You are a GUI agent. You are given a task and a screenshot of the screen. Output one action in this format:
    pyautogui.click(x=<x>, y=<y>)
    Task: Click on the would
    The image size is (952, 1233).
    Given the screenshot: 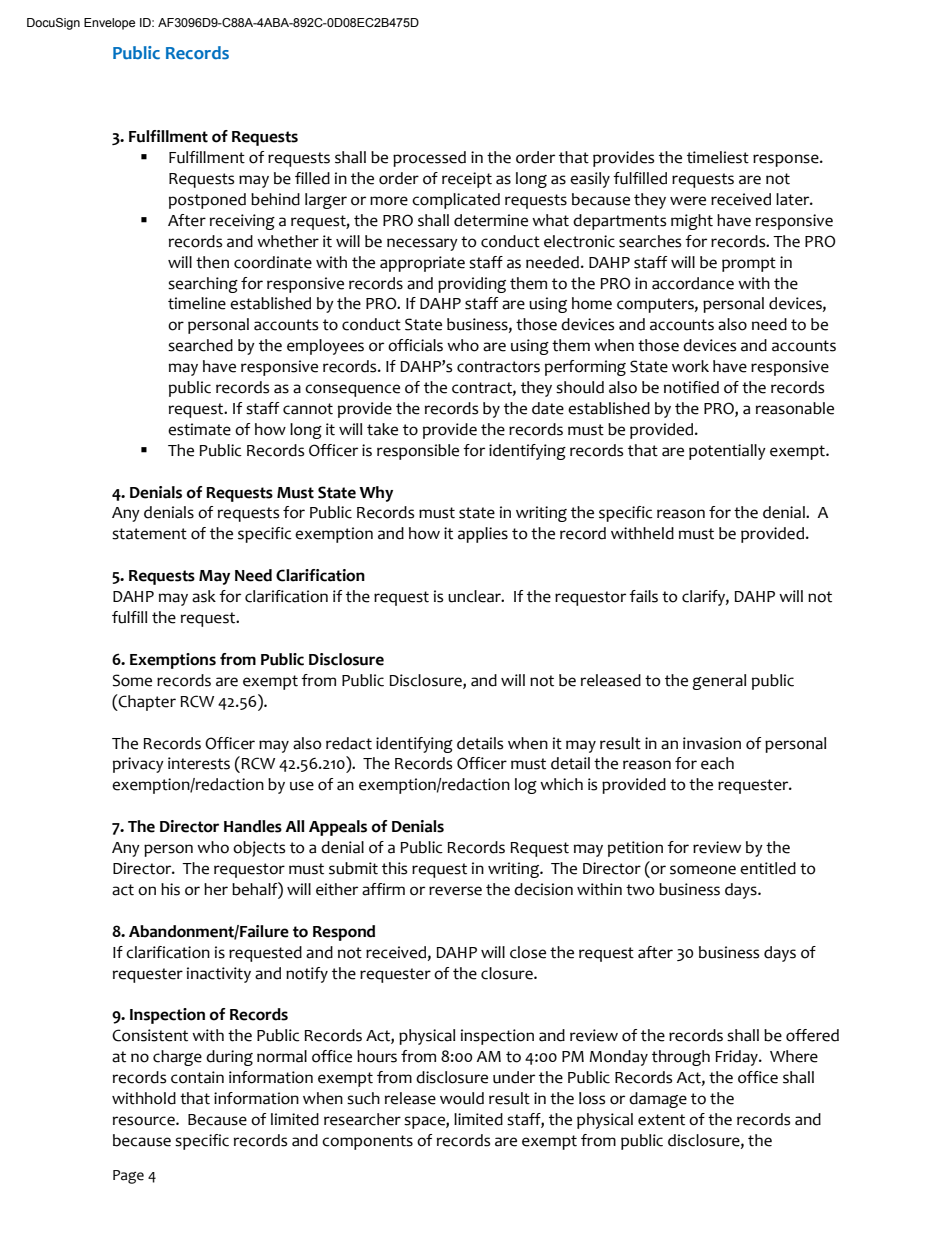 What is the action you would take?
    pyautogui.click(x=462, y=1098)
